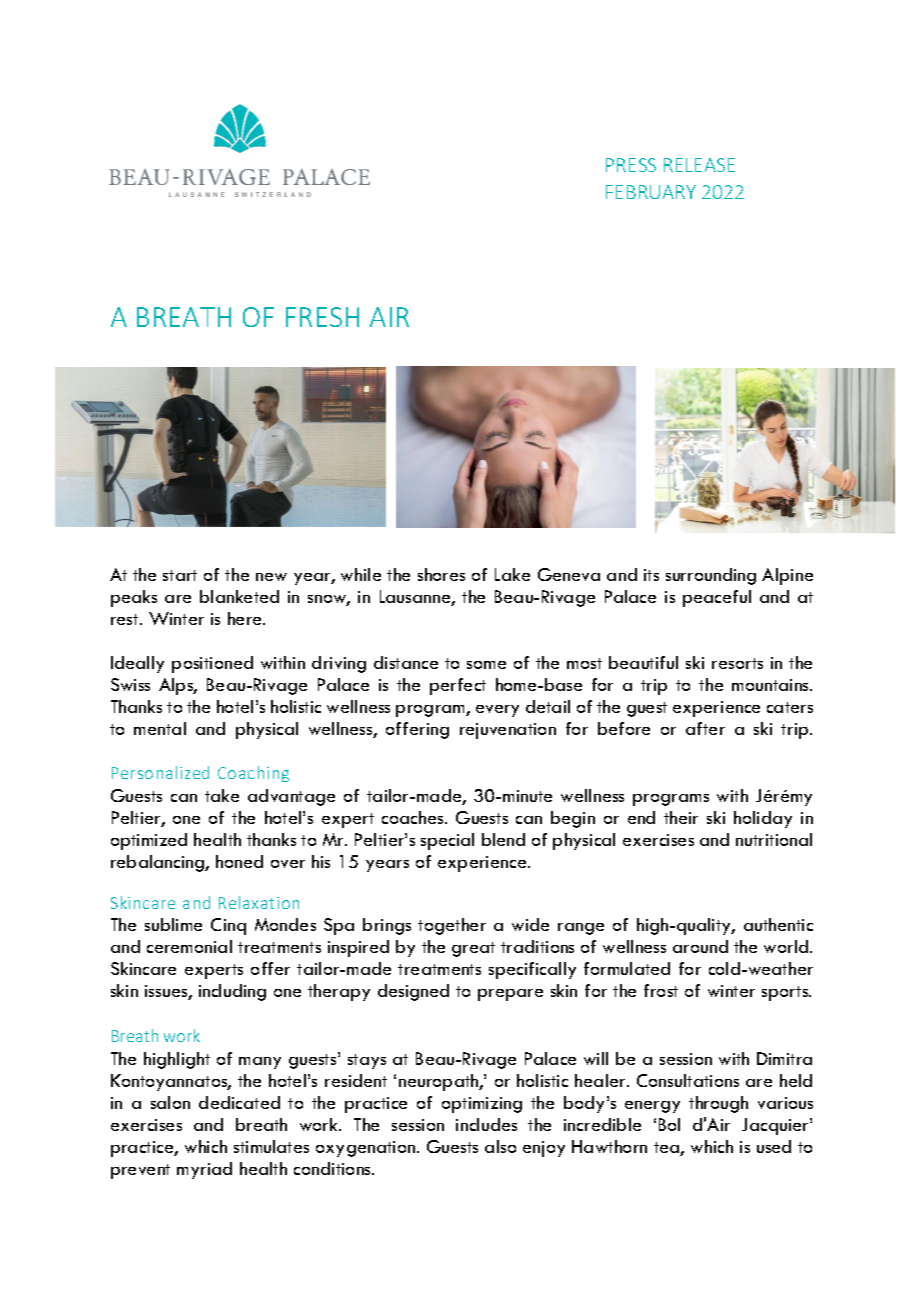  What do you see at coordinates (222, 795) in the screenshot?
I see `take` at bounding box center [222, 795].
